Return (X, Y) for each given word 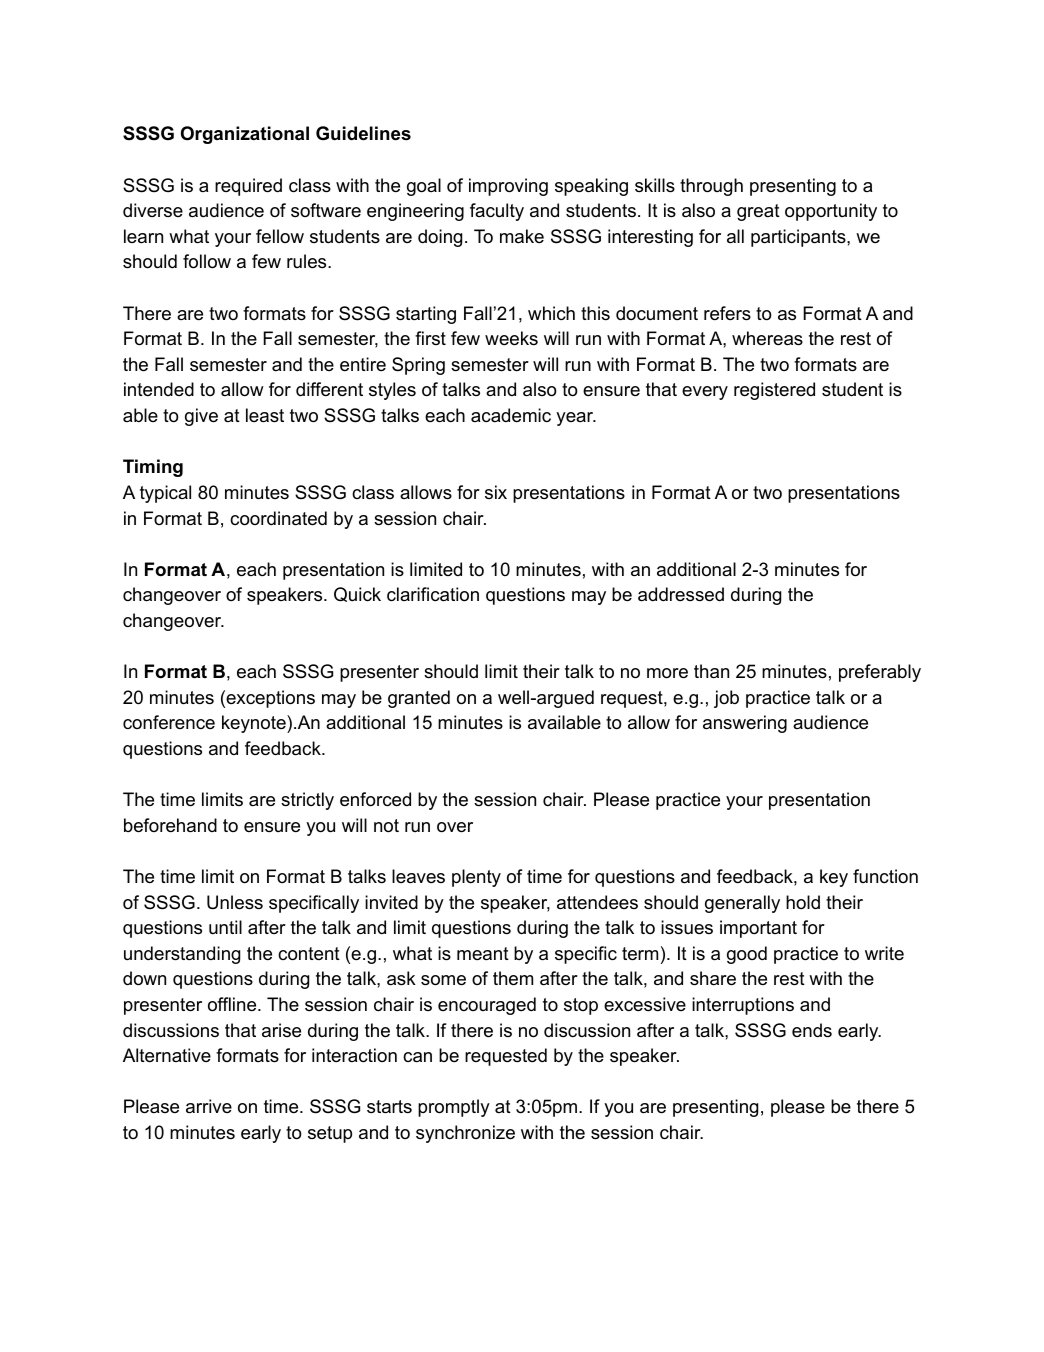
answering (745, 724)
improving (508, 187)
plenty (476, 878)
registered (774, 391)
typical (165, 494)
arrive (209, 1106)
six (496, 492)
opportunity (831, 212)
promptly (454, 1108)
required (248, 187)
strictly (307, 801)
